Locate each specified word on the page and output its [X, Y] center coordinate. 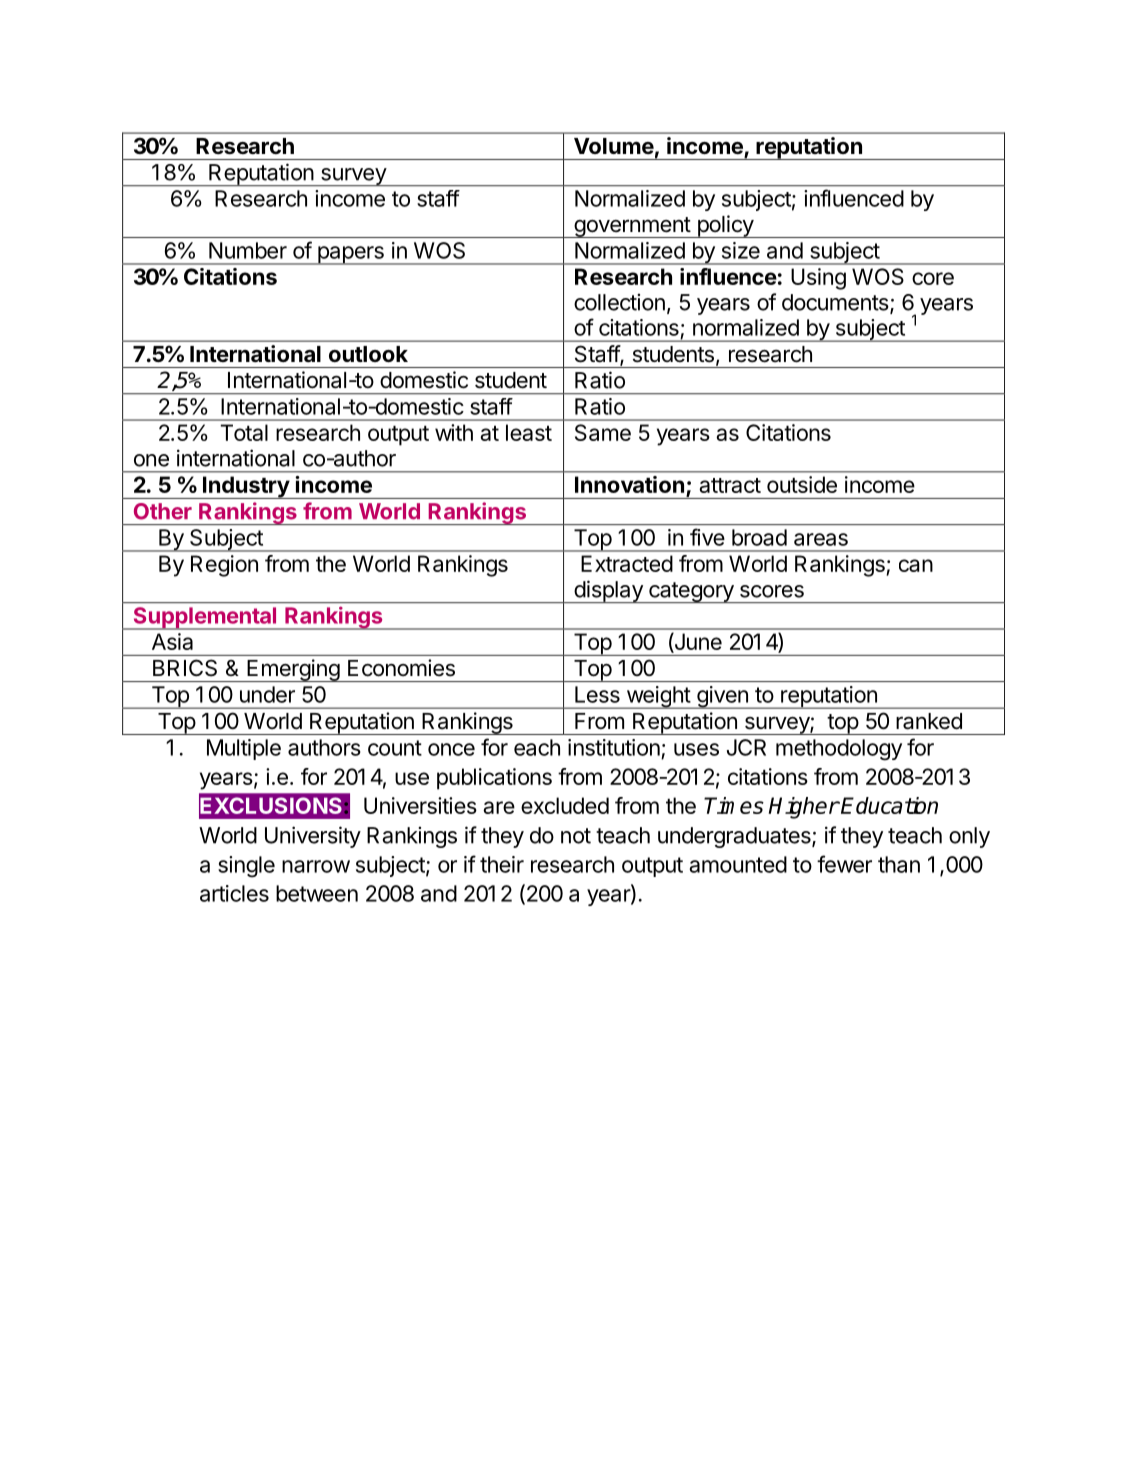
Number [248, 250]
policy [725, 226]
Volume [614, 146]
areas [821, 539]
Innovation [629, 484]
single [246, 867]
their [502, 864]
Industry [245, 487]
